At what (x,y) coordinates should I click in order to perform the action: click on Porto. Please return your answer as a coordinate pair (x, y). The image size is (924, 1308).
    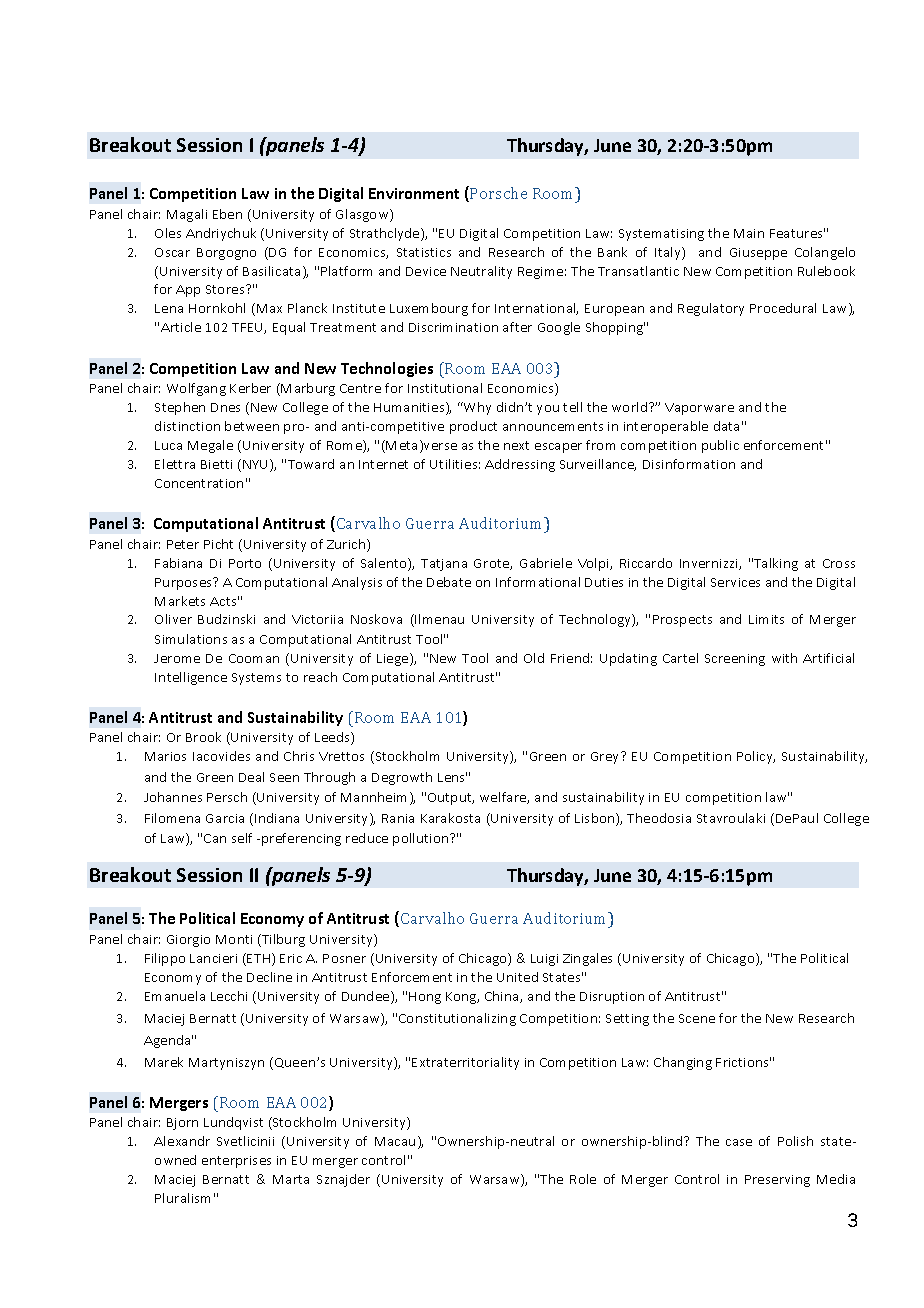
    Looking at the image, I should click on (245, 563).
